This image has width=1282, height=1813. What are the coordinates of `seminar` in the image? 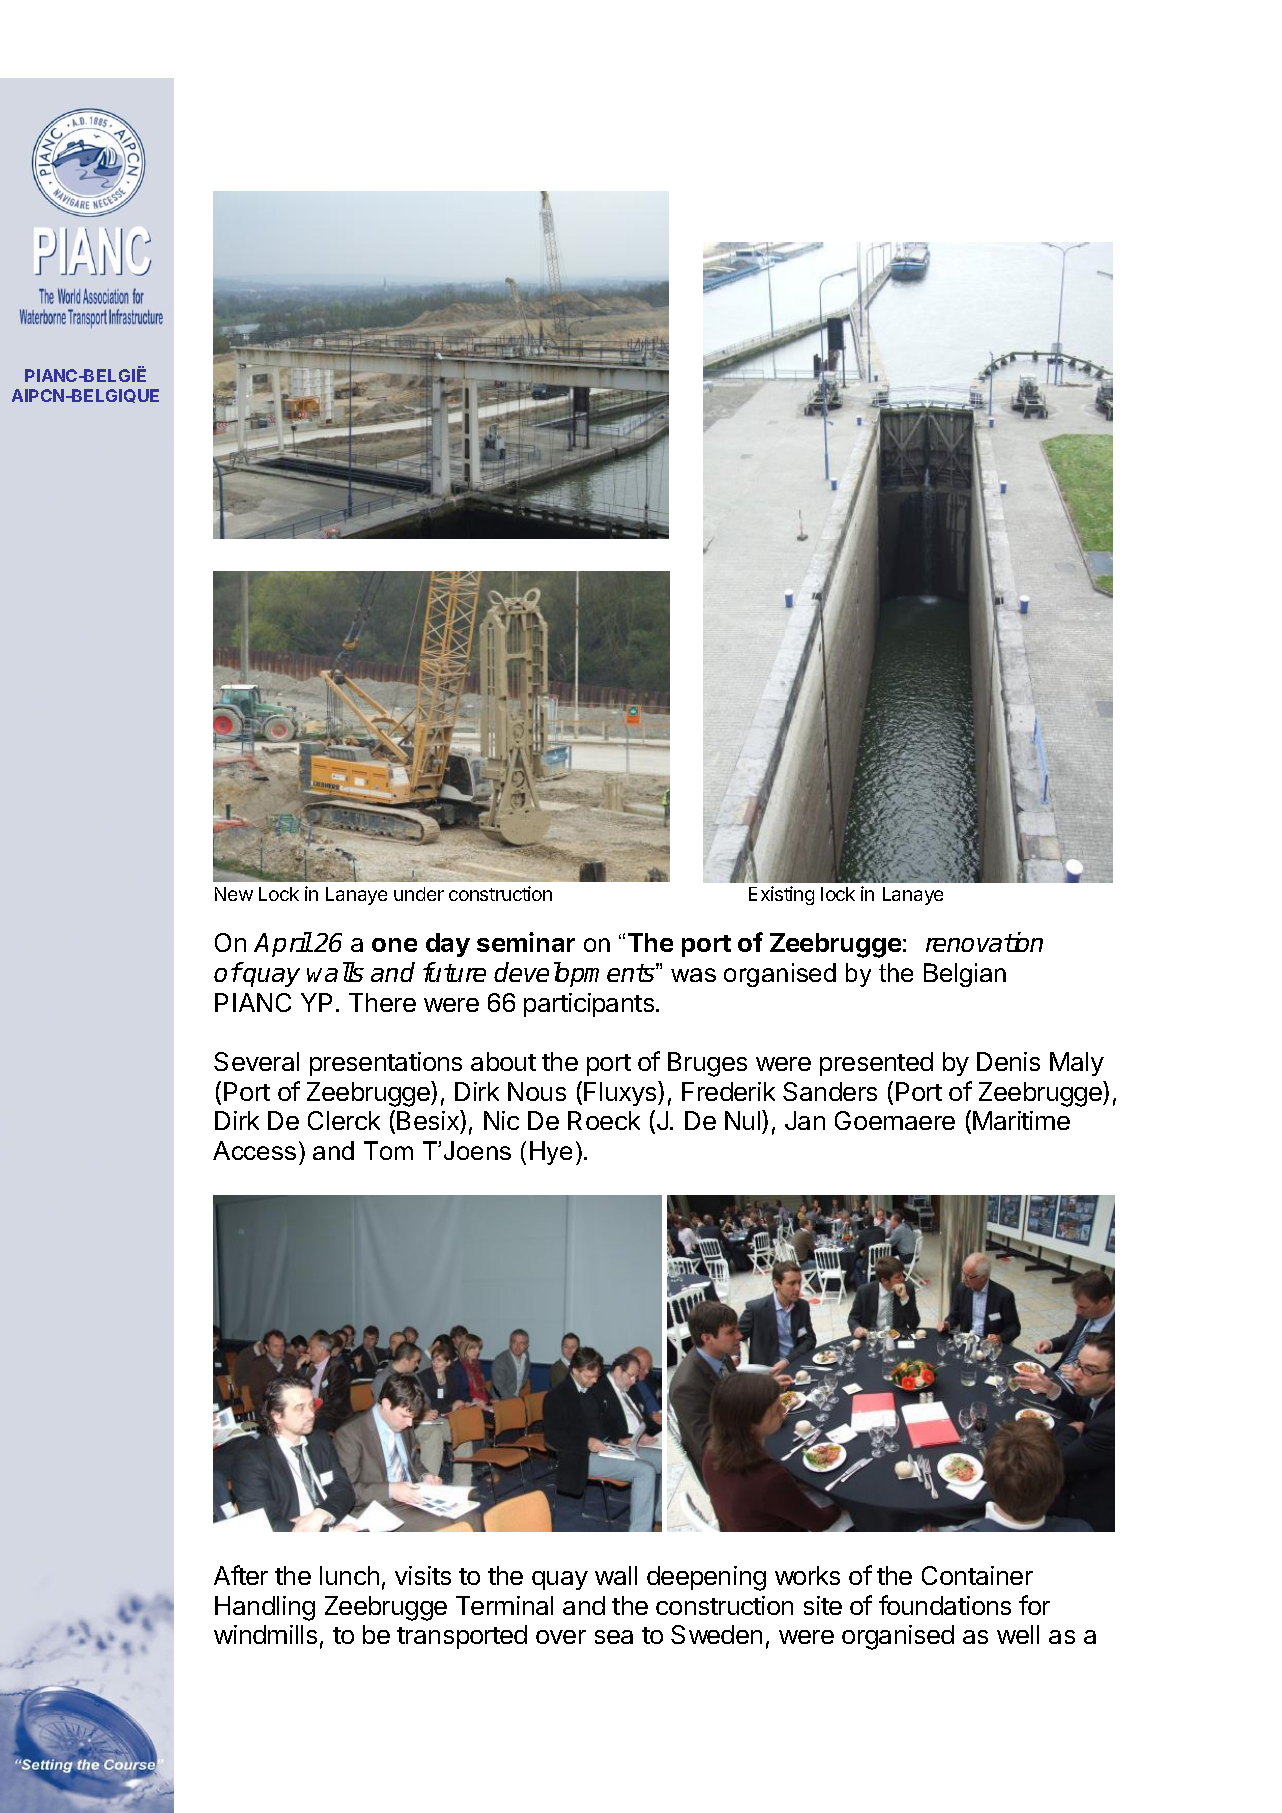 It's located at (526, 942).
